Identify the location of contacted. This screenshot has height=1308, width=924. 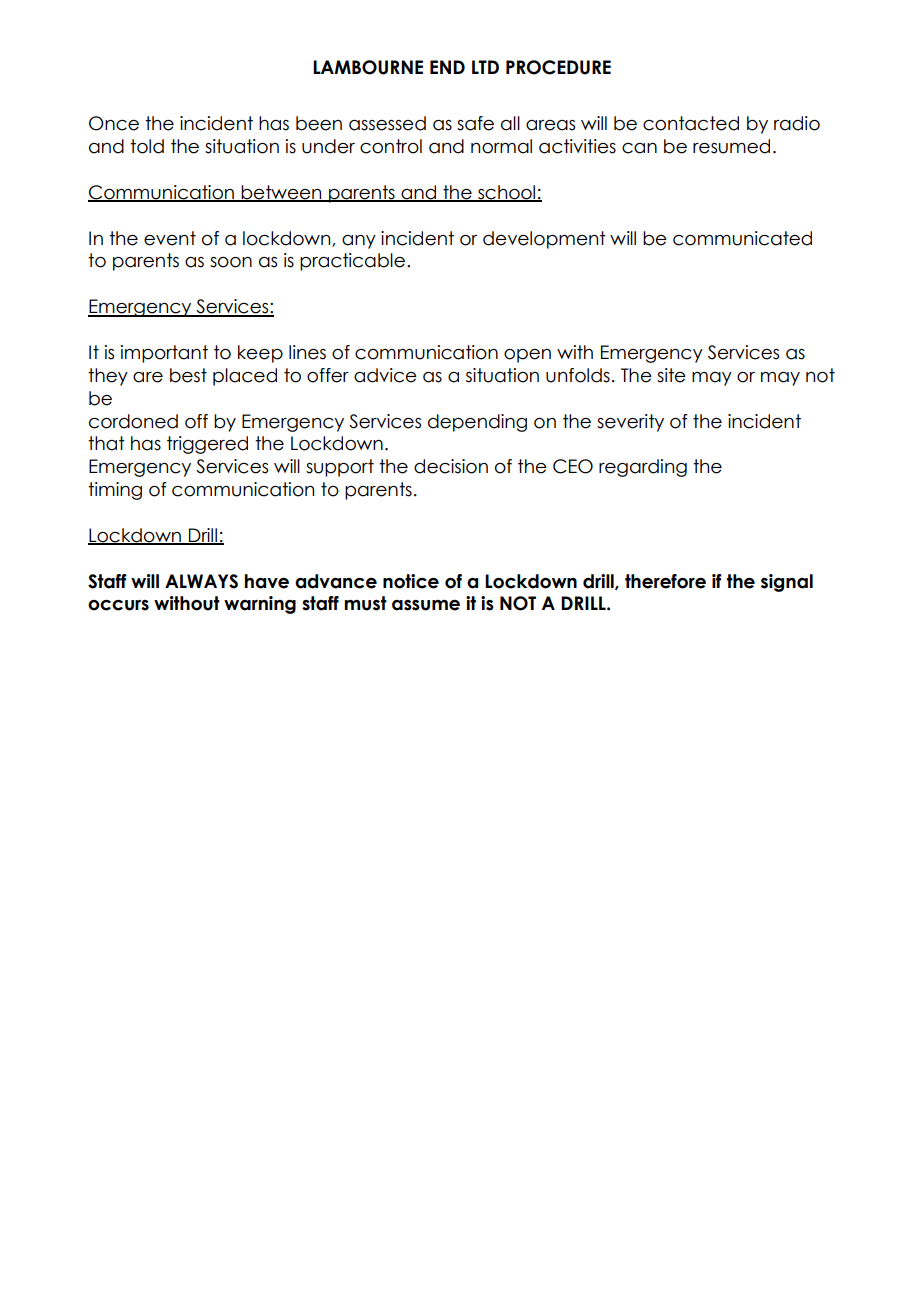
(691, 123).
